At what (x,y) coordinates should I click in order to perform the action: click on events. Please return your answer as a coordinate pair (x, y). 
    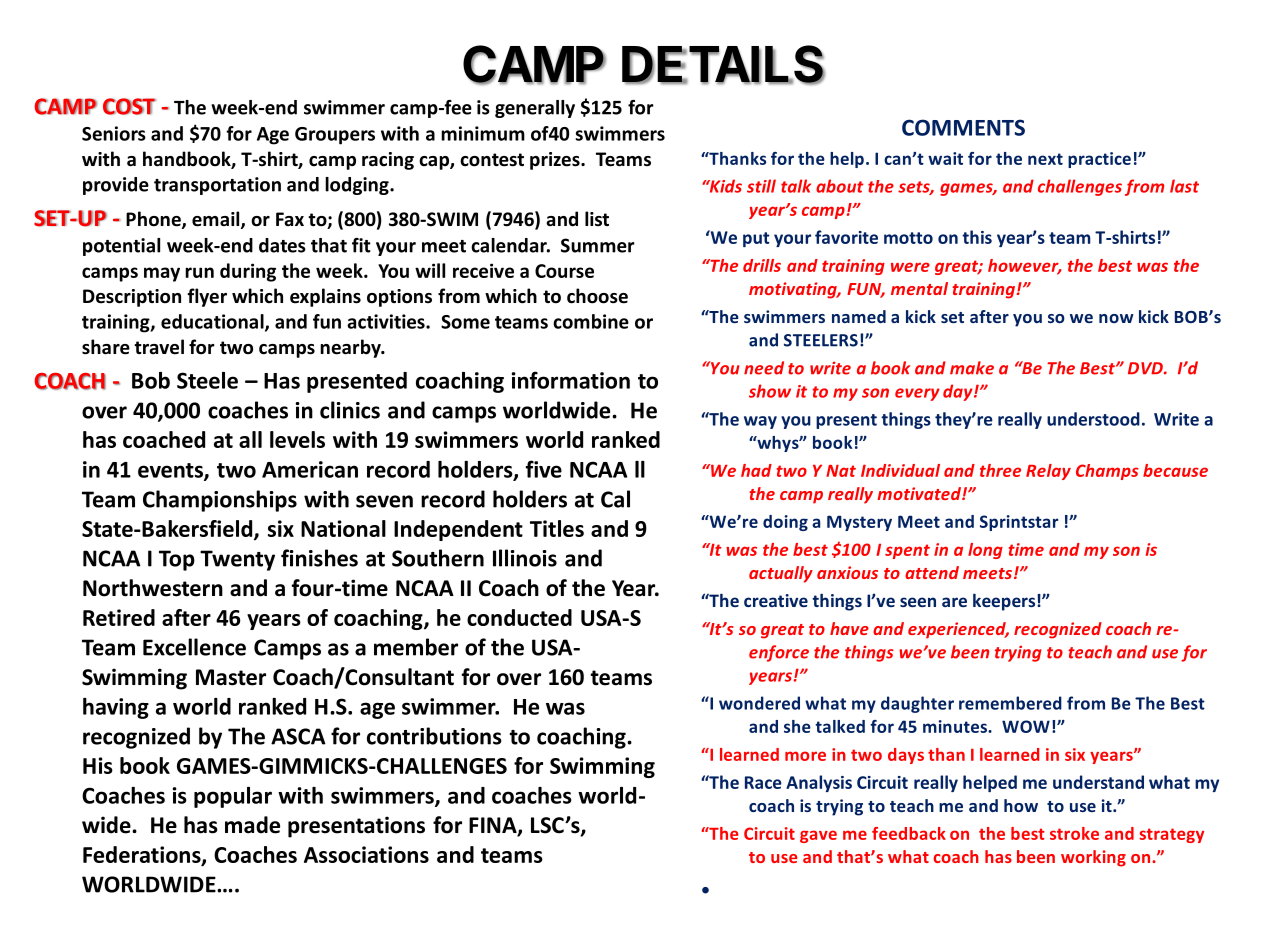
    Looking at the image, I should click on (171, 471).
